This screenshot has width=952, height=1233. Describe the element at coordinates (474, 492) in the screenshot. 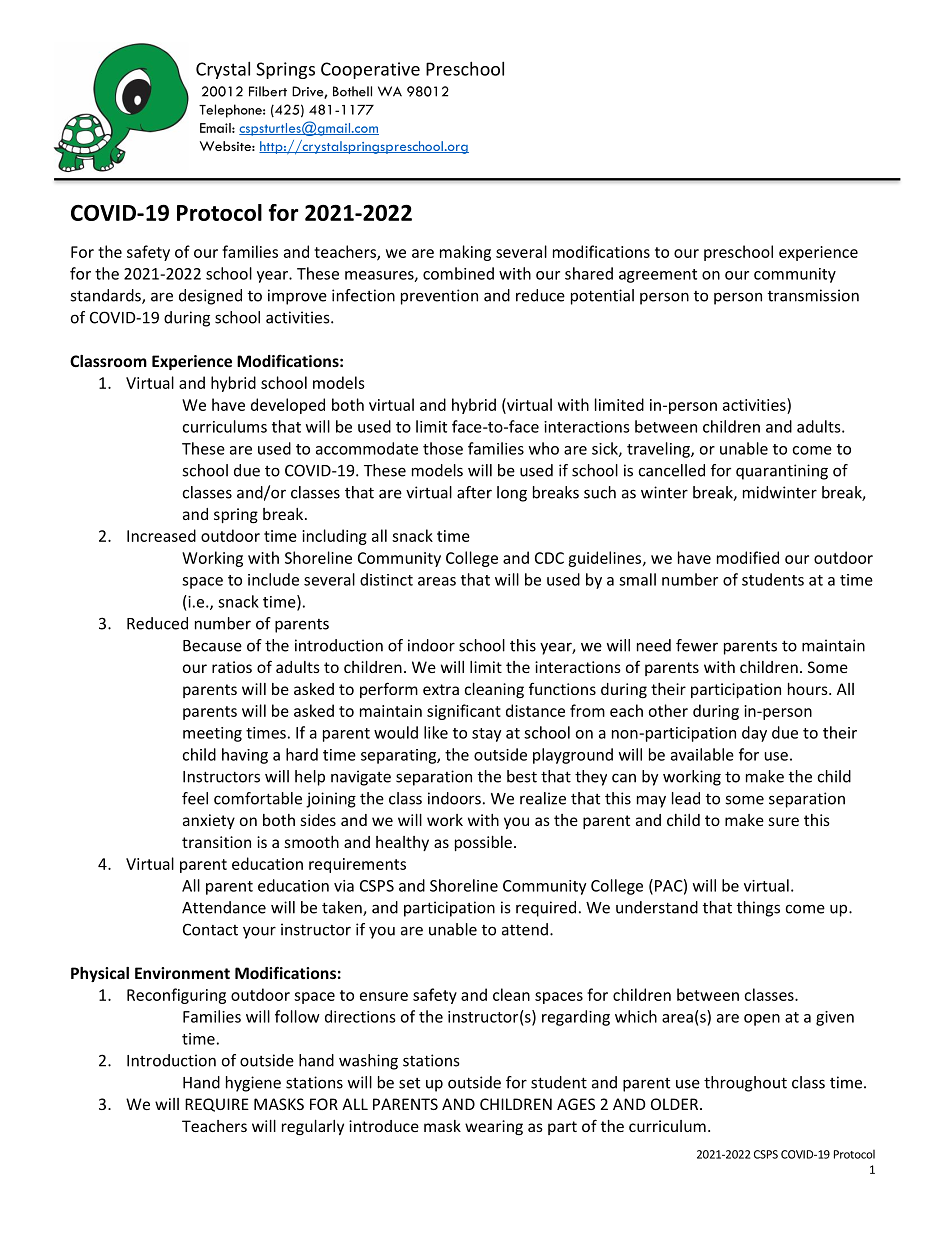

I see `after` at that location.
